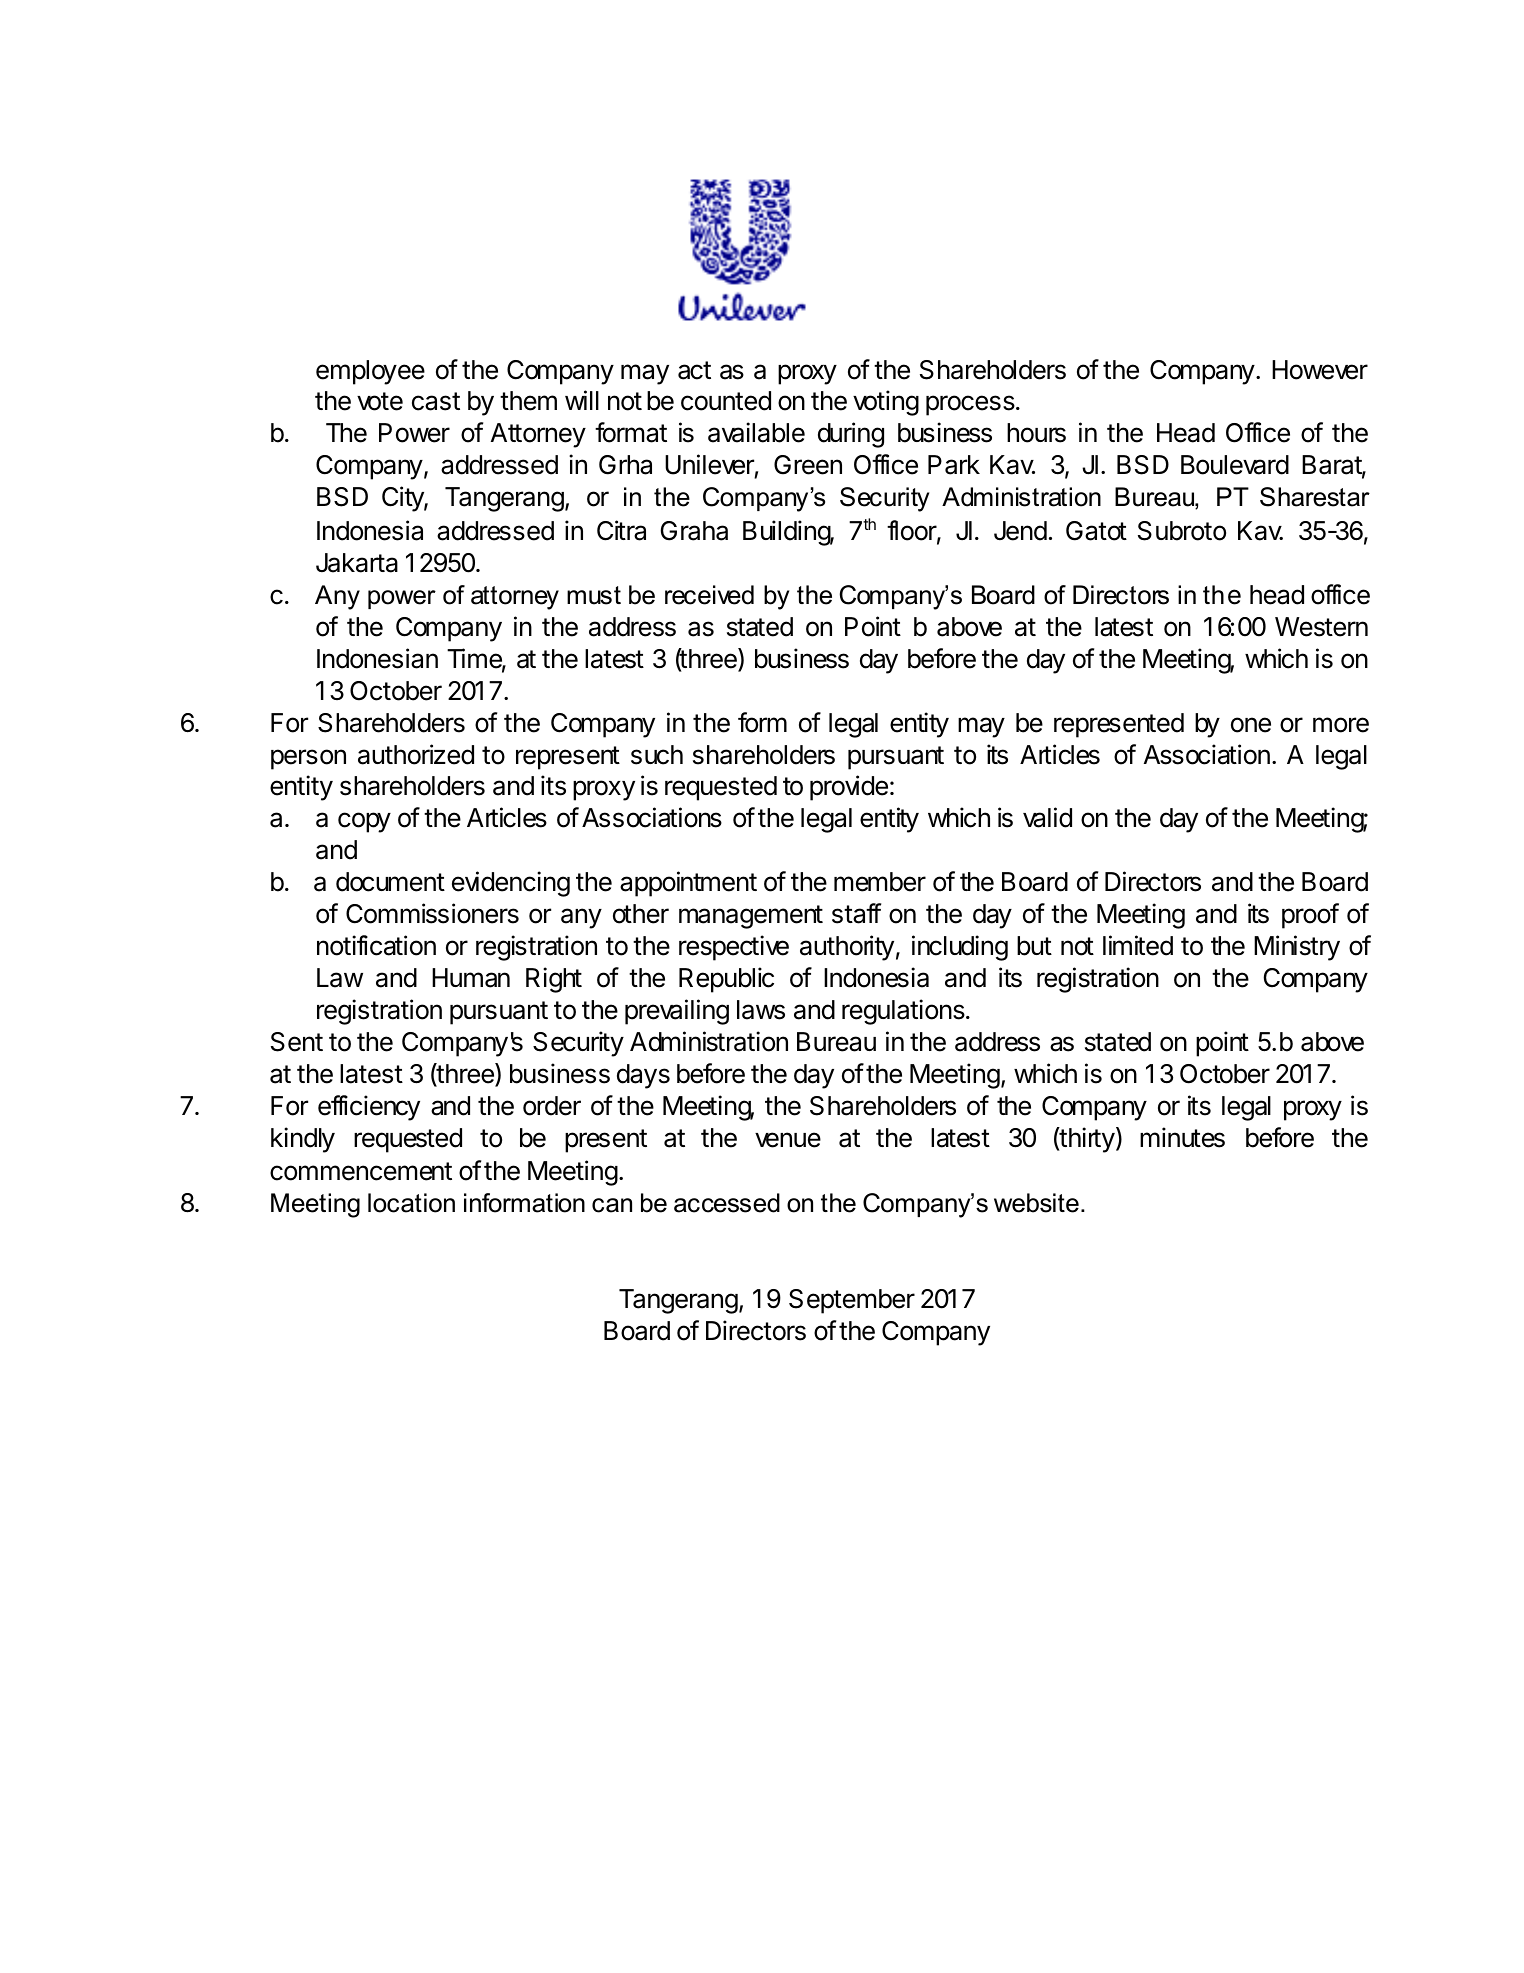 The width and height of the screenshot is (1524, 1973). What do you see at coordinates (852, 1301) in the screenshot?
I see `September` at bounding box center [852, 1301].
